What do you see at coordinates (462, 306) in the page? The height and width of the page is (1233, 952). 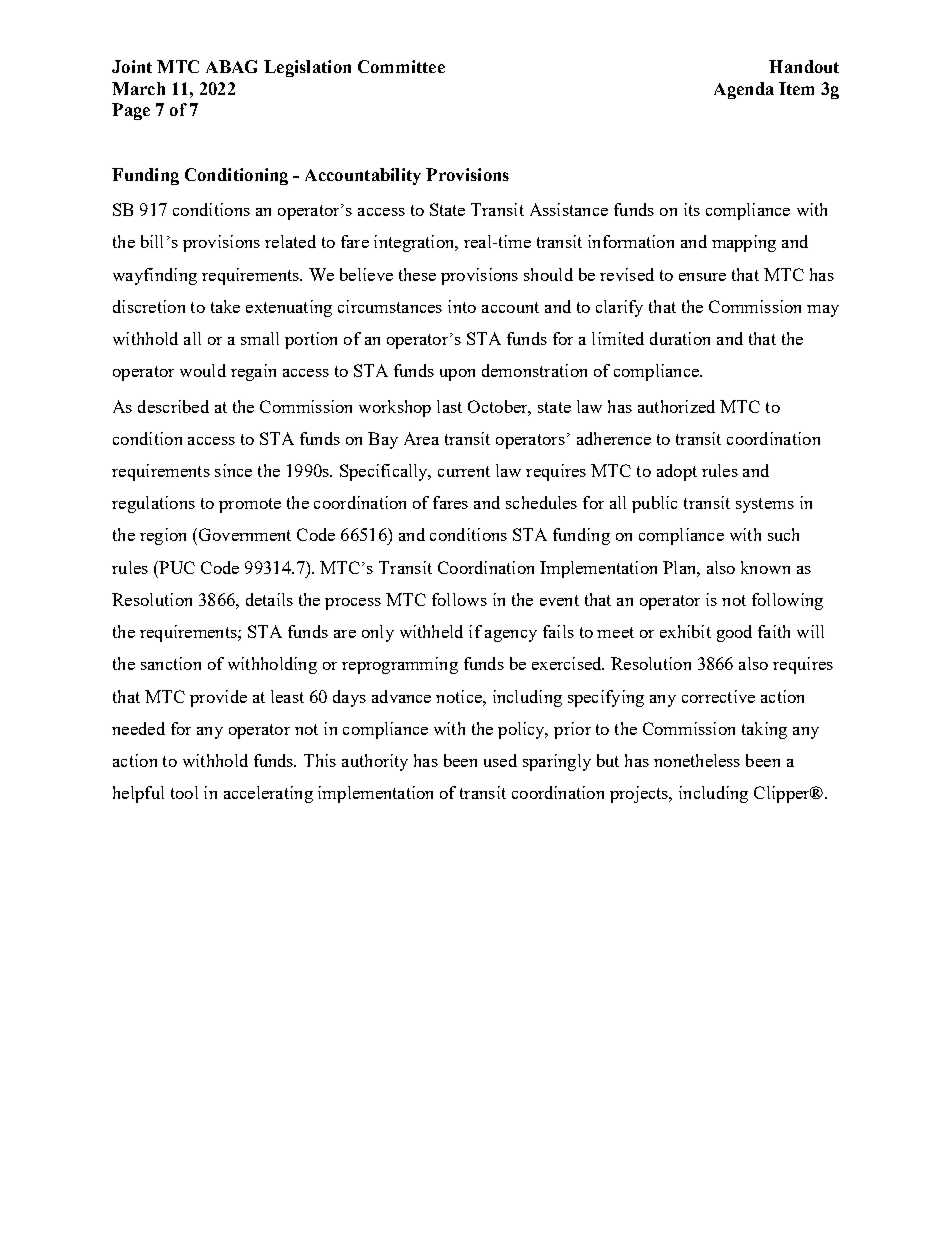 I see `into` at bounding box center [462, 306].
